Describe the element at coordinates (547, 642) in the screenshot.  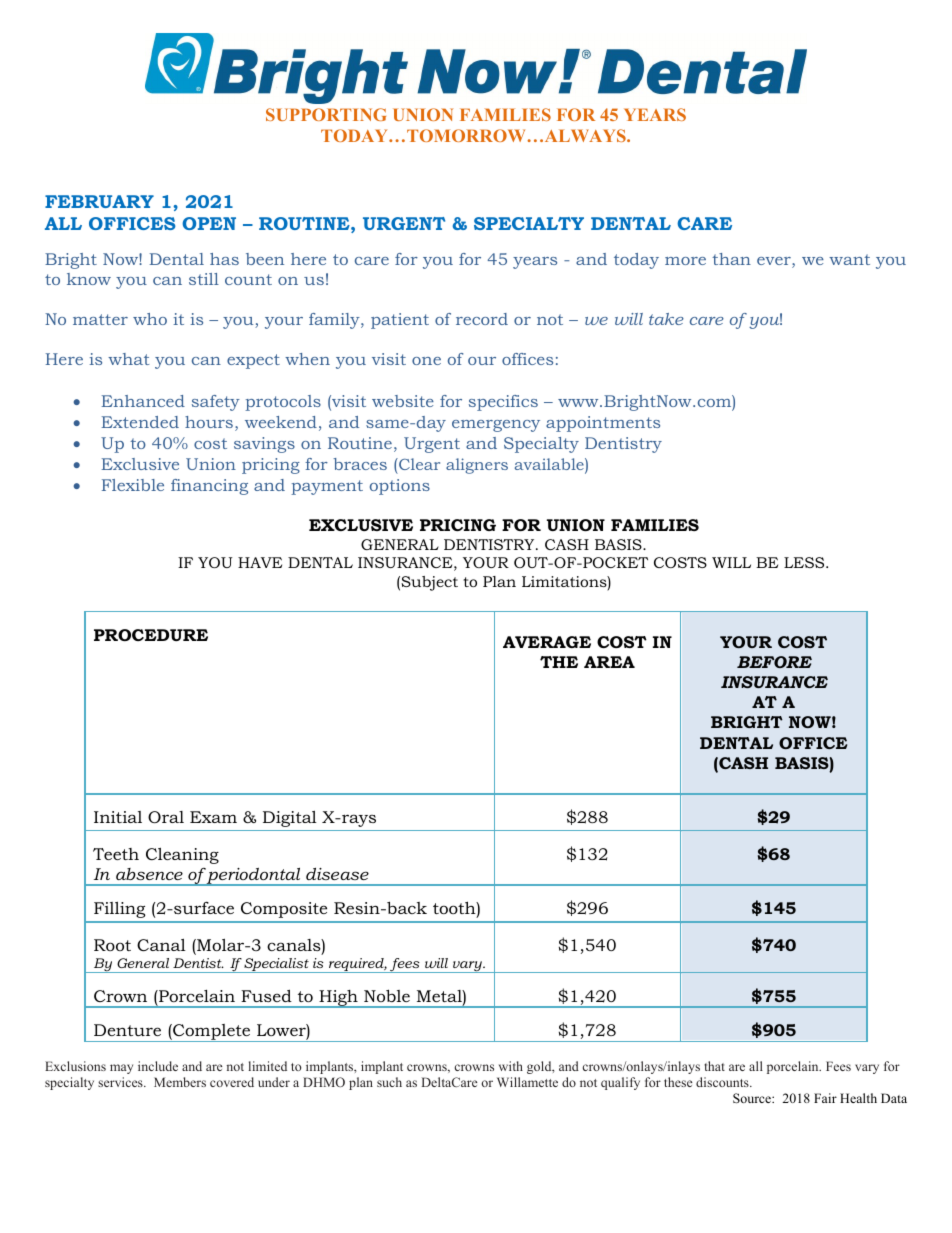
I see `AVERAGE` at that location.
